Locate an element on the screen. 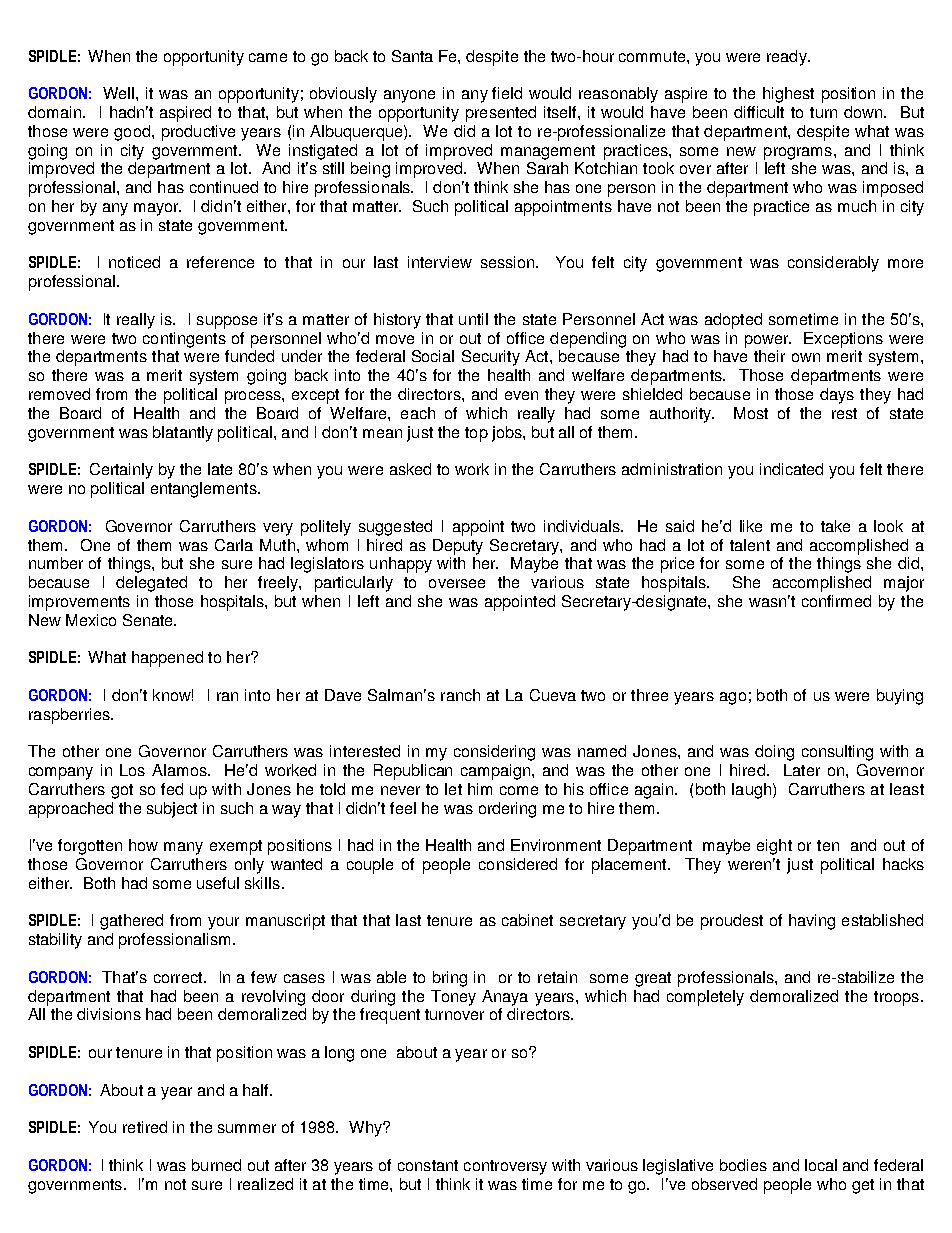  considering is located at coordinates (494, 753).
